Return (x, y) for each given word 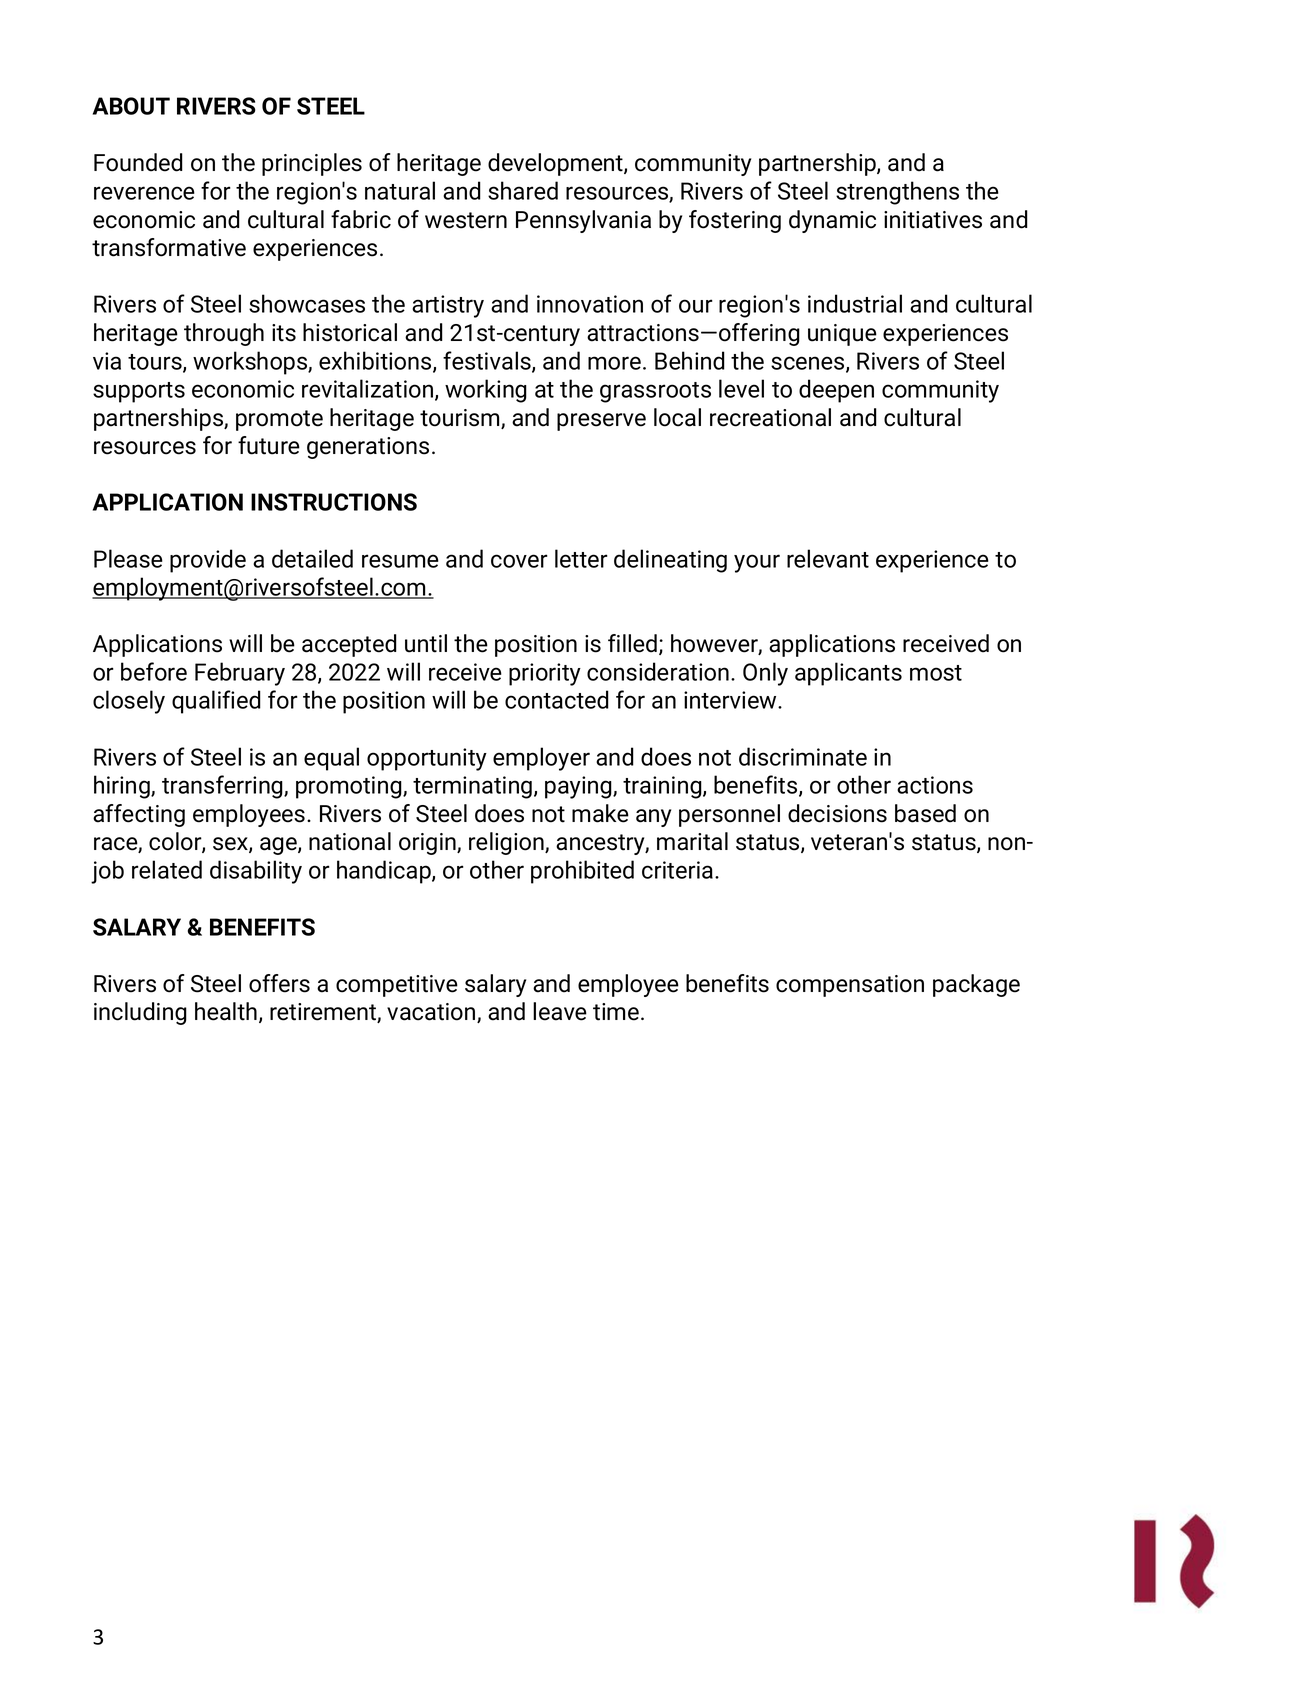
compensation (850, 986)
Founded (138, 162)
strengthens (897, 193)
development (556, 164)
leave (560, 1011)
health (226, 1011)
